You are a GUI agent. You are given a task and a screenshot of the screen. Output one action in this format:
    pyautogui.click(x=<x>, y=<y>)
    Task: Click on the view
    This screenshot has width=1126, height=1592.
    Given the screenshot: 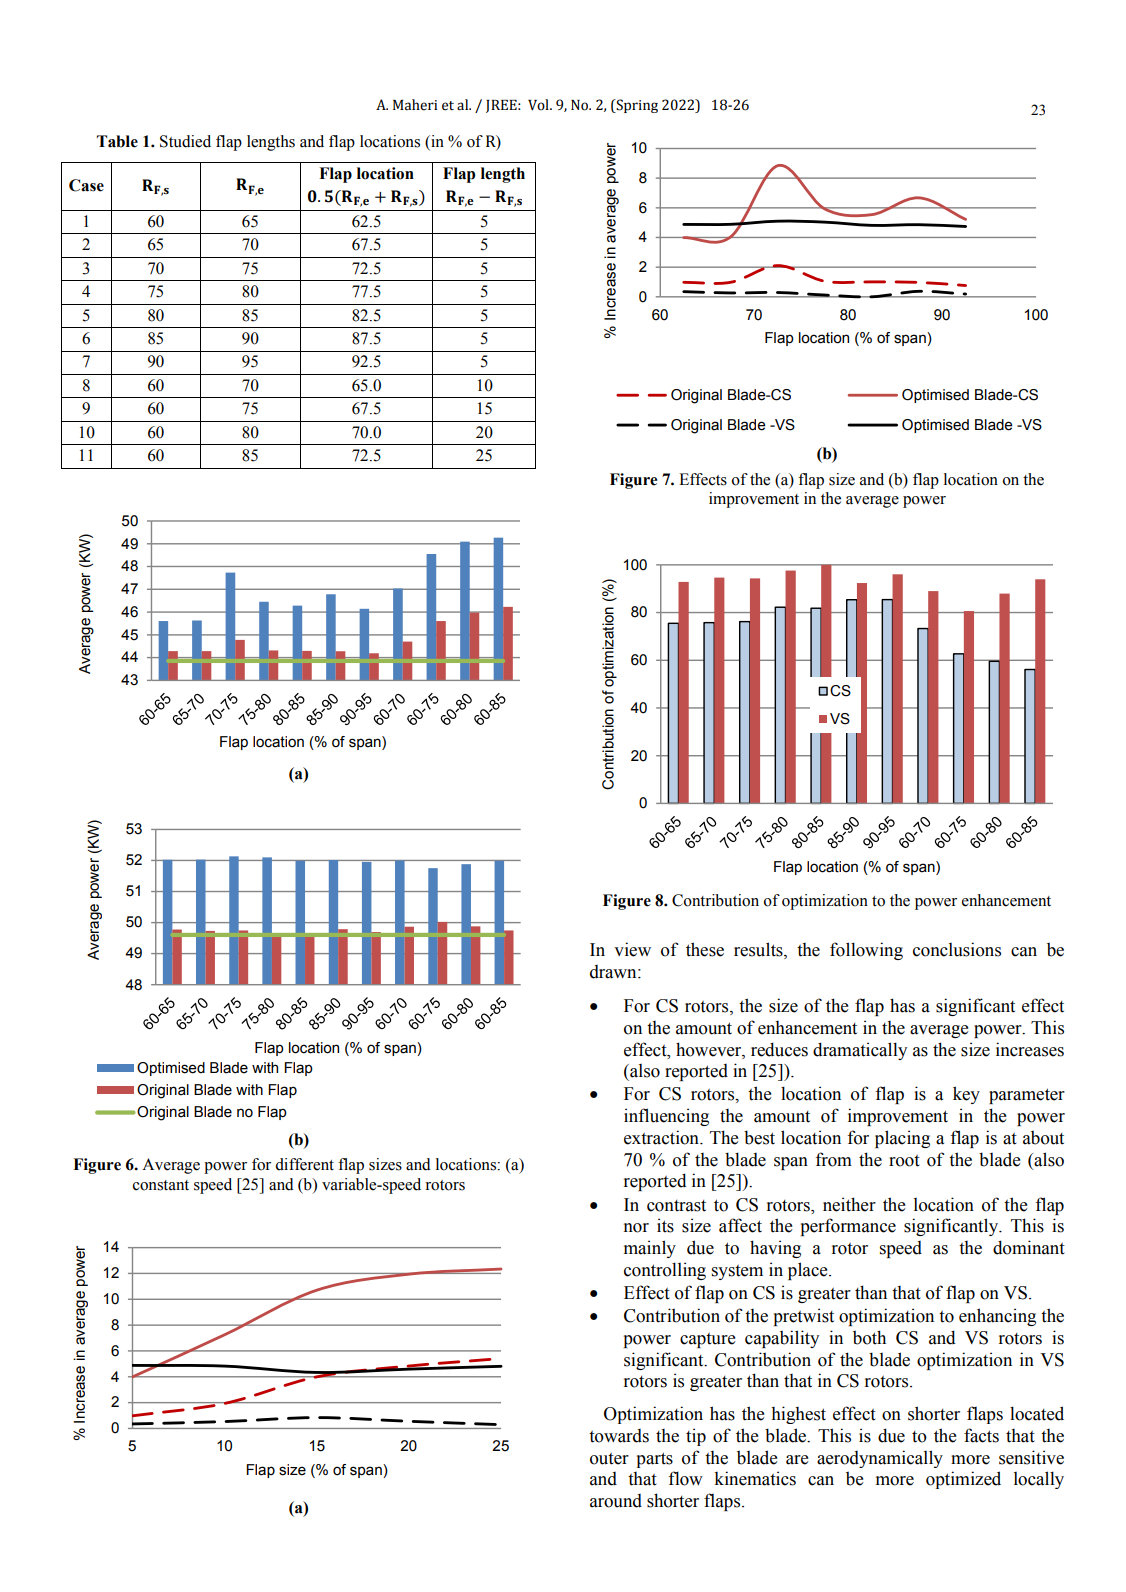 What is the action you would take?
    pyautogui.click(x=632, y=949)
